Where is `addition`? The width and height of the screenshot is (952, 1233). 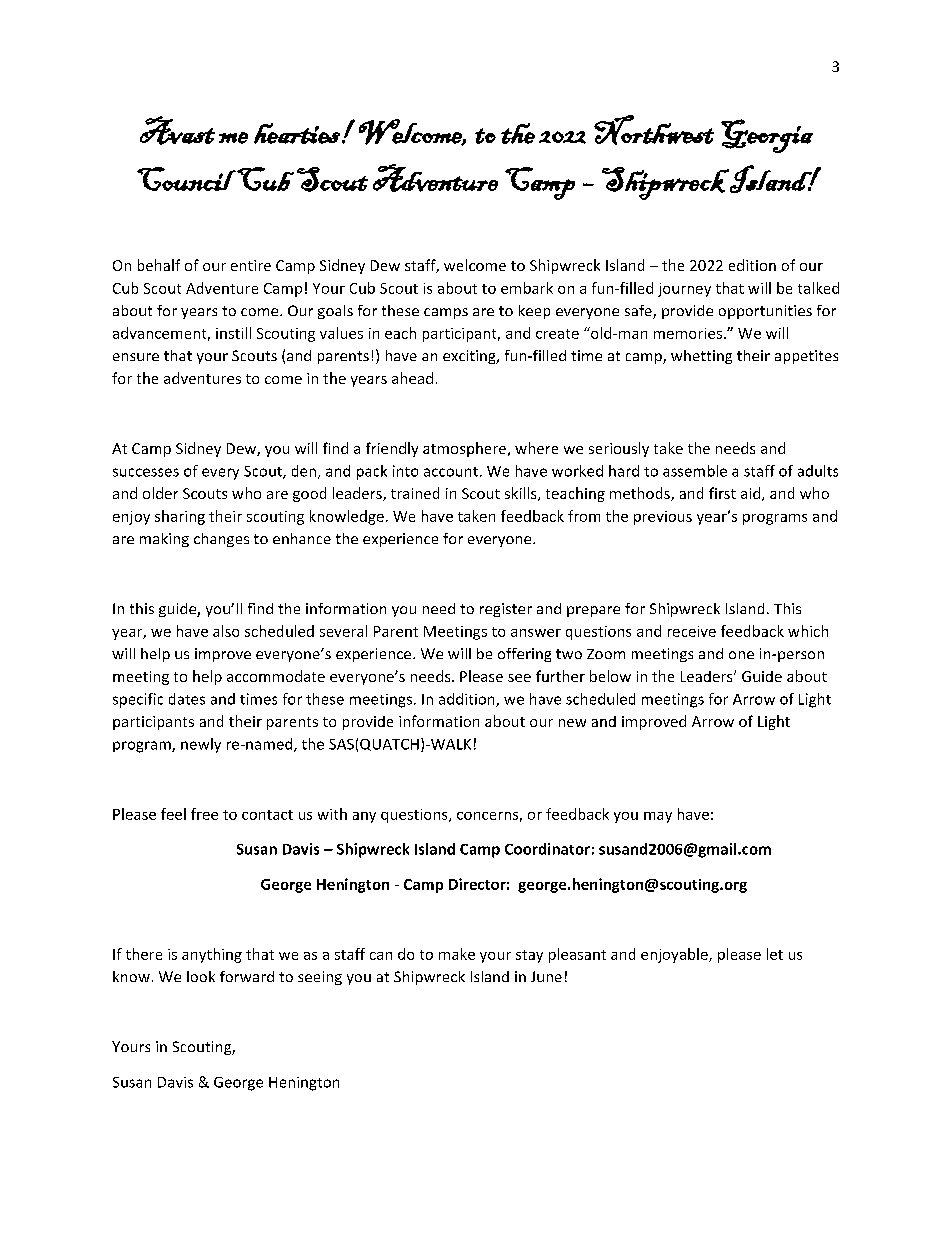 addition is located at coordinates (468, 700).
